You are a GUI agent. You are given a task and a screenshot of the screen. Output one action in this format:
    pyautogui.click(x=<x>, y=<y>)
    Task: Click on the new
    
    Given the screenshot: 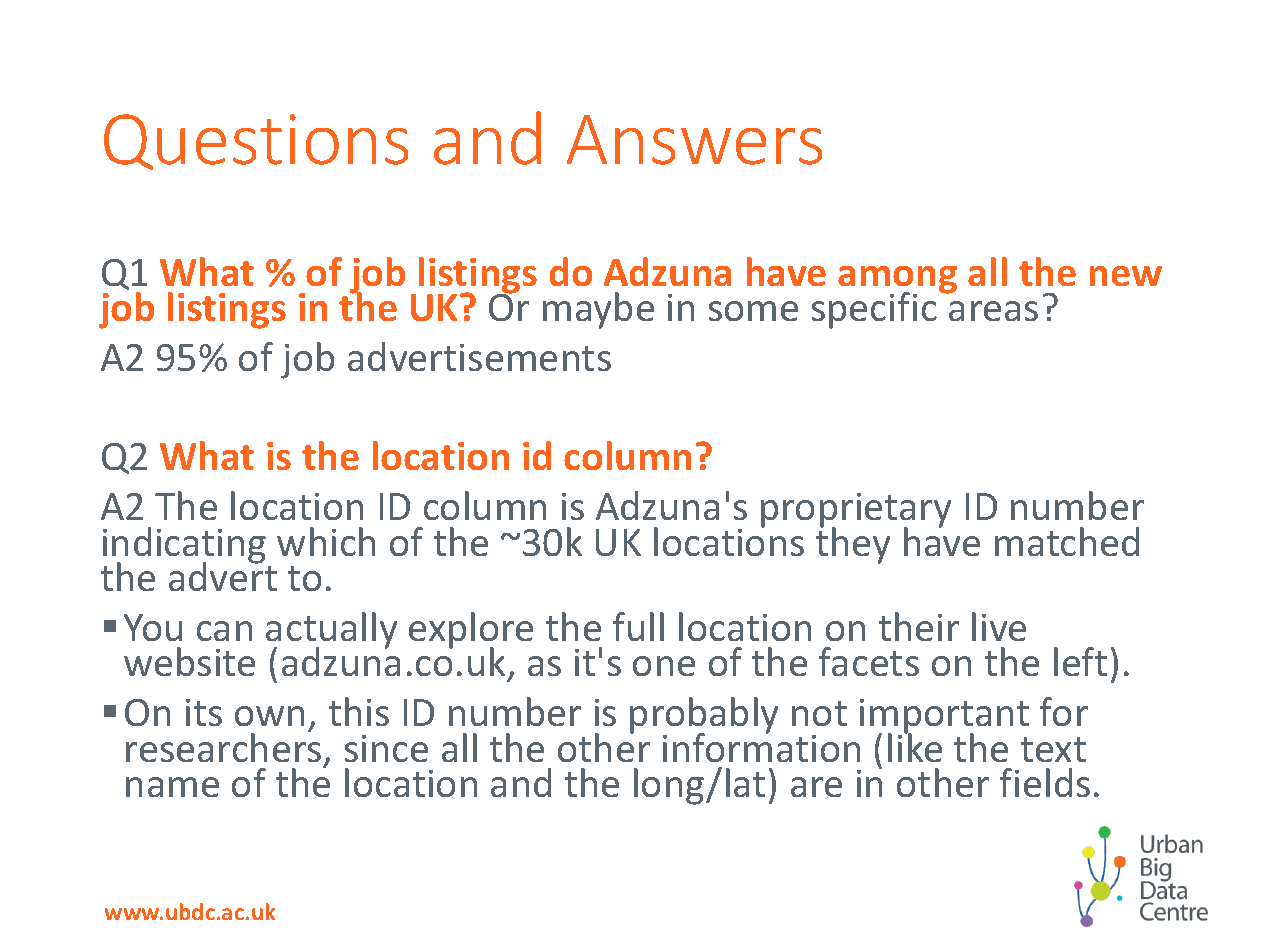 What is the action you would take?
    pyautogui.click(x=1126, y=276)
